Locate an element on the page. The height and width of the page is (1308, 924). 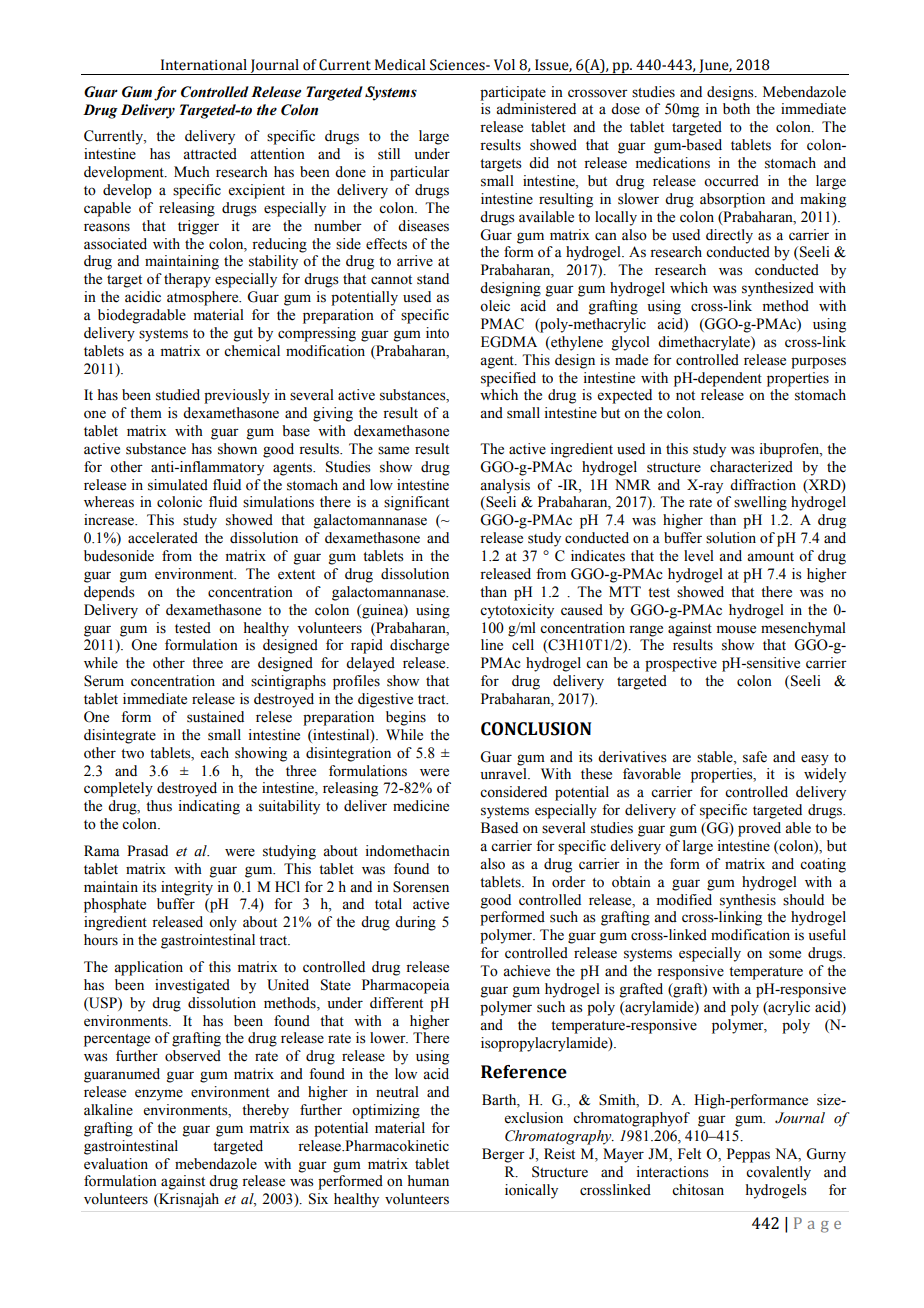
purposes is located at coordinates (818, 363).
